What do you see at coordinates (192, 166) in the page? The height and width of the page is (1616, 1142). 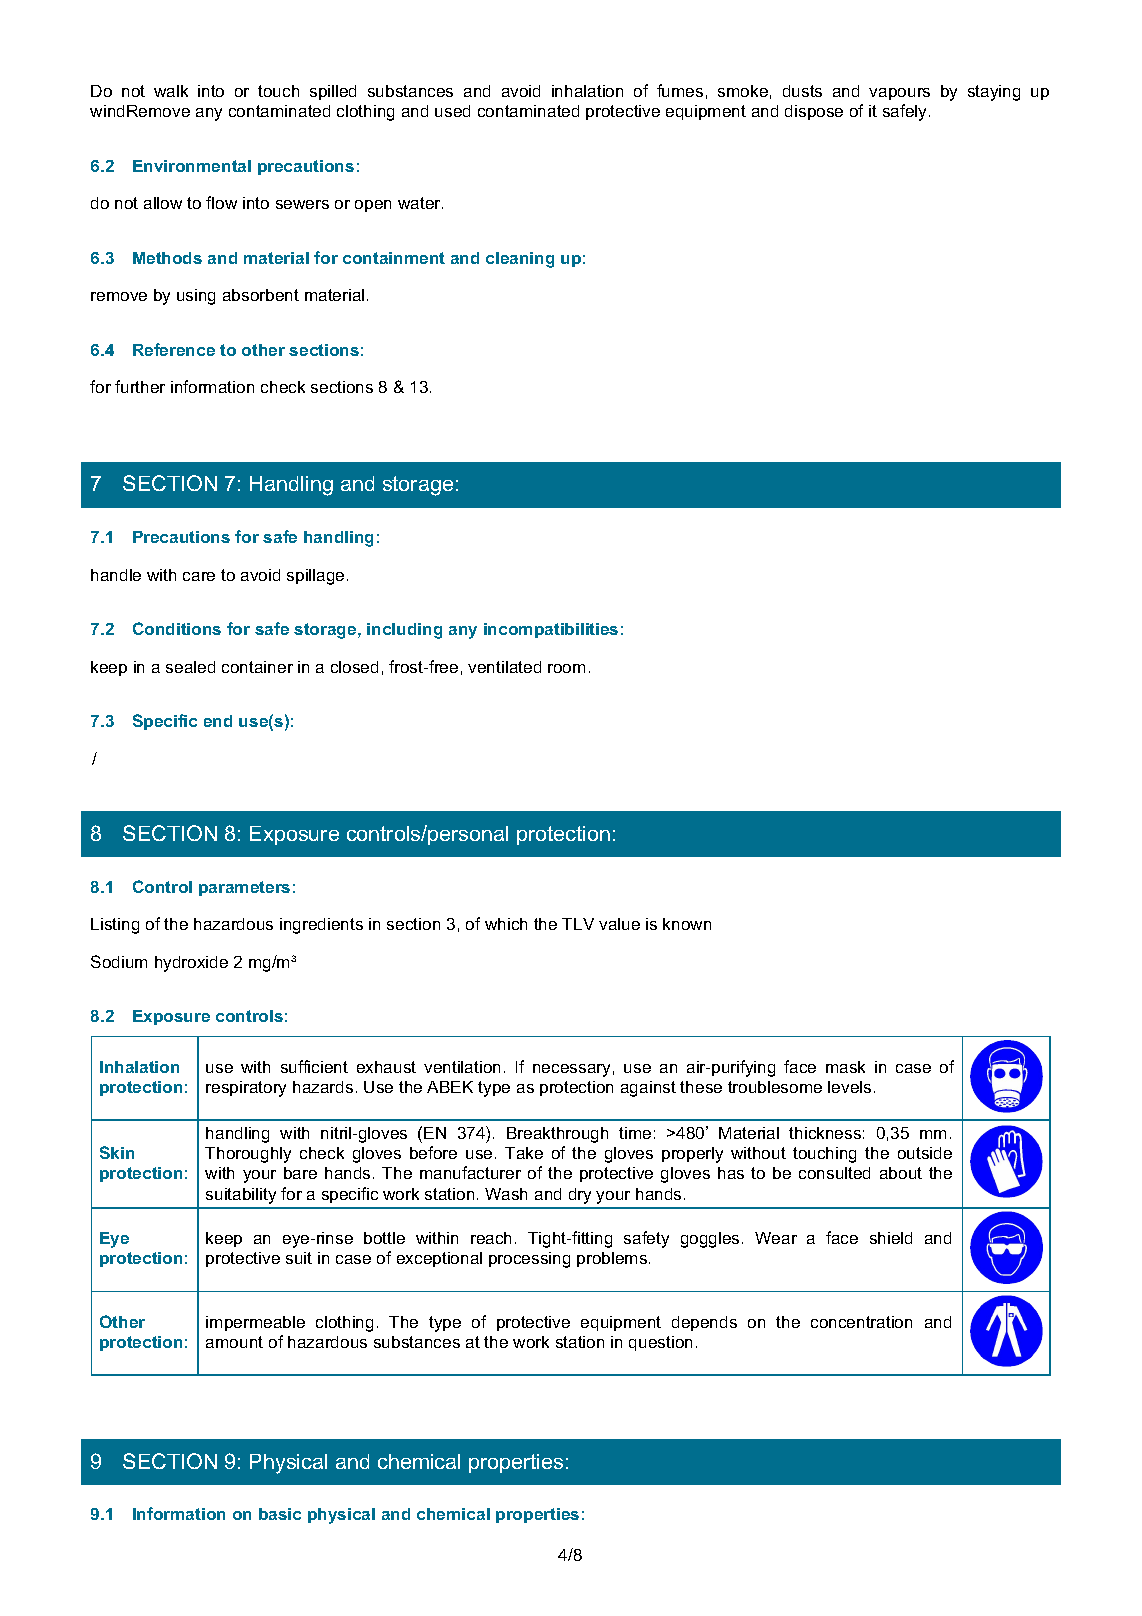 I see `Environmental` at bounding box center [192, 166].
